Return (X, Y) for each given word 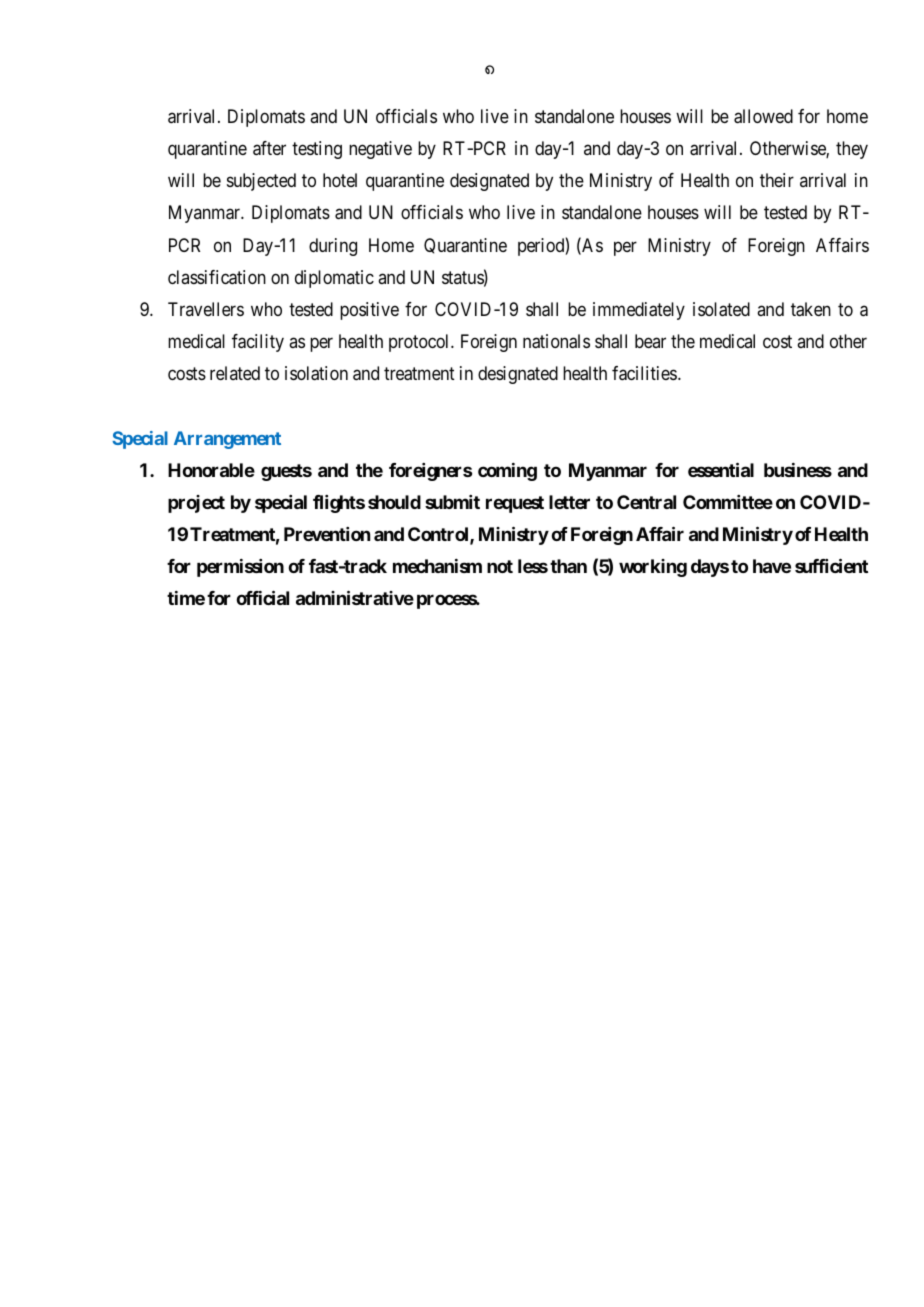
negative (380, 150)
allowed (763, 116)
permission (240, 568)
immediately (639, 311)
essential (721, 469)
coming (507, 472)
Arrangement (227, 440)
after (269, 148)
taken (811, 309)
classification (217, 277)
